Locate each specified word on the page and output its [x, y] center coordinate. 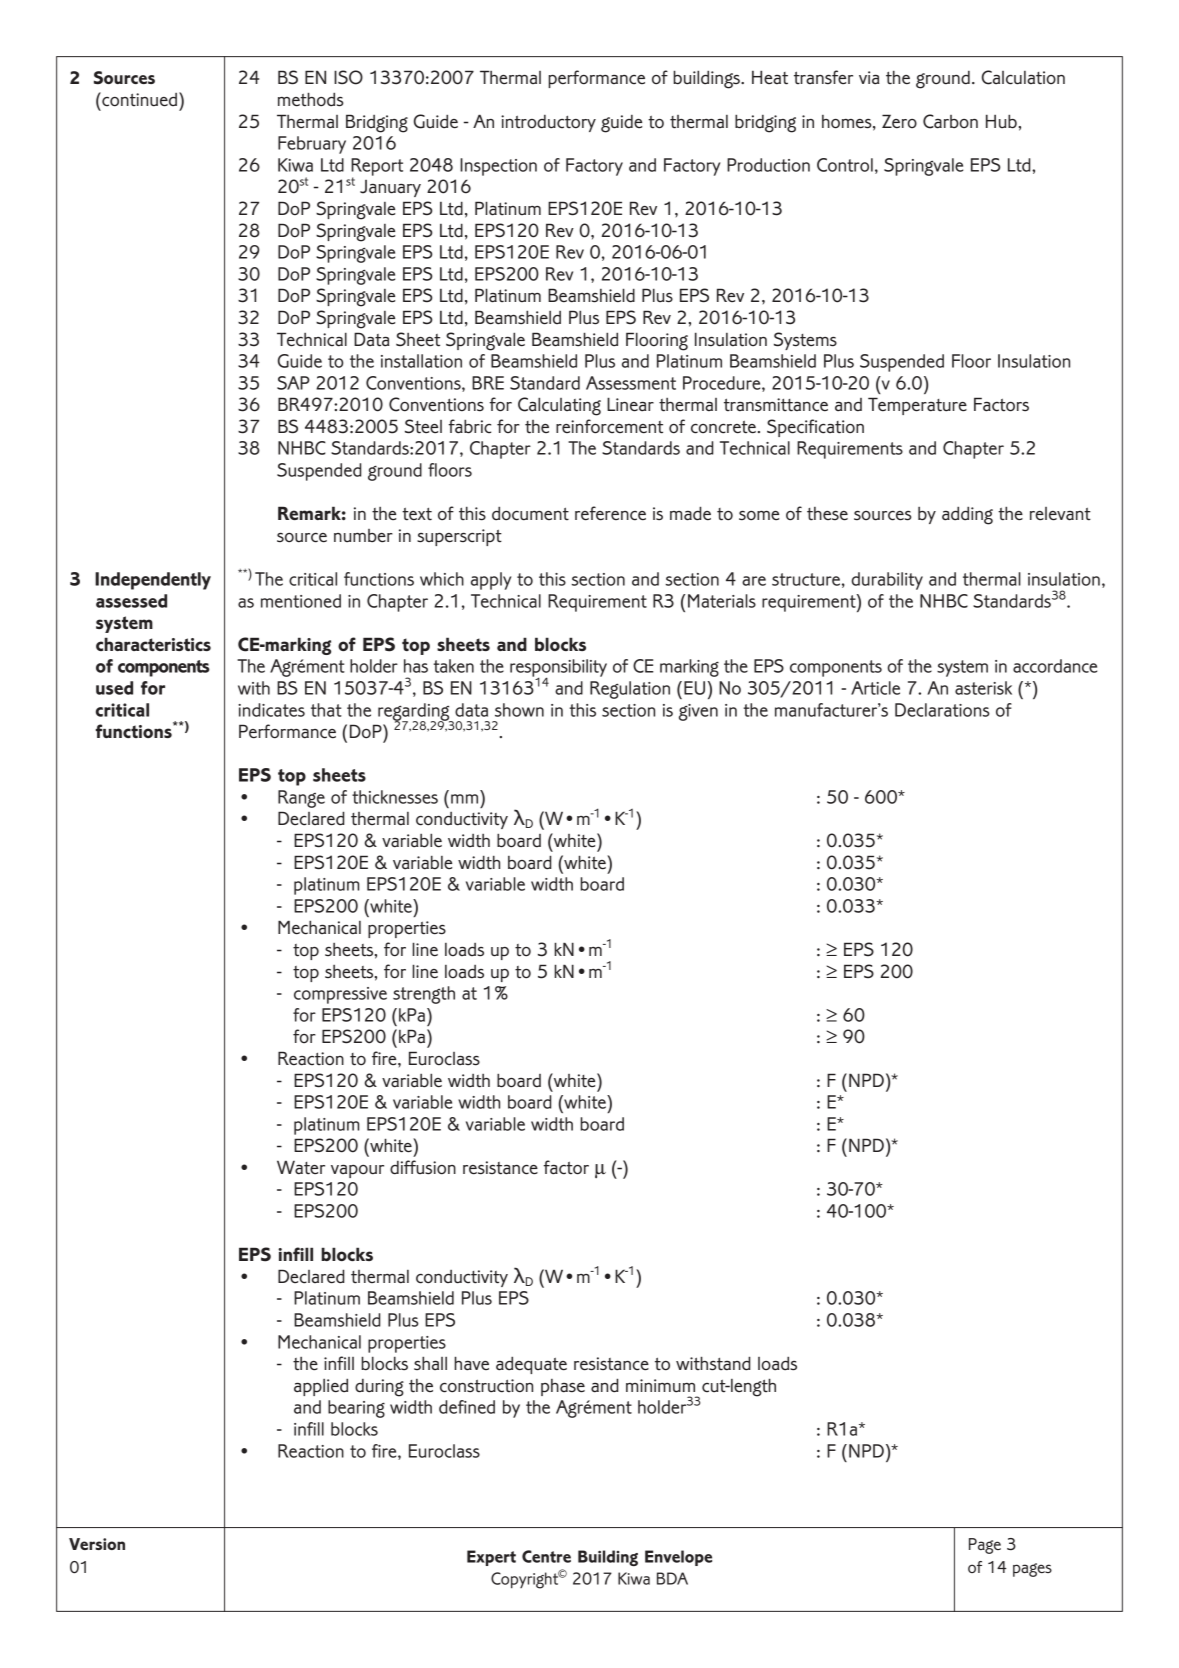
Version [97, 1544]
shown [519, 710]
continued [138, 99]
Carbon [950, 121]
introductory [548, 123]
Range [301, 799]
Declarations [942, 710]
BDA [672, 1578]
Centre [546, 1556]
